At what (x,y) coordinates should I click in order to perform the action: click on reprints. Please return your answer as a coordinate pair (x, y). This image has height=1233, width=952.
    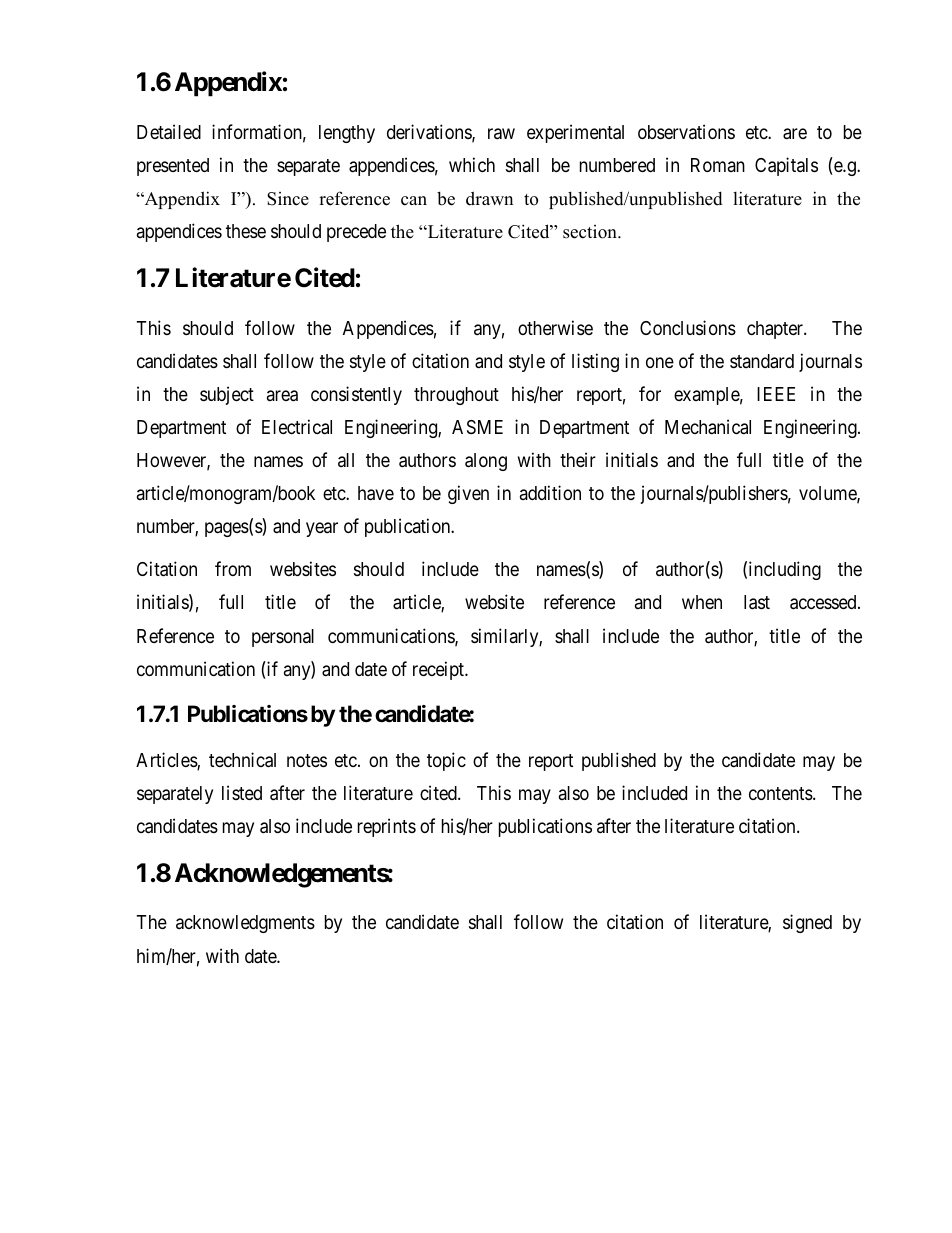
    Looking at the image, I should click on (387, 827).
